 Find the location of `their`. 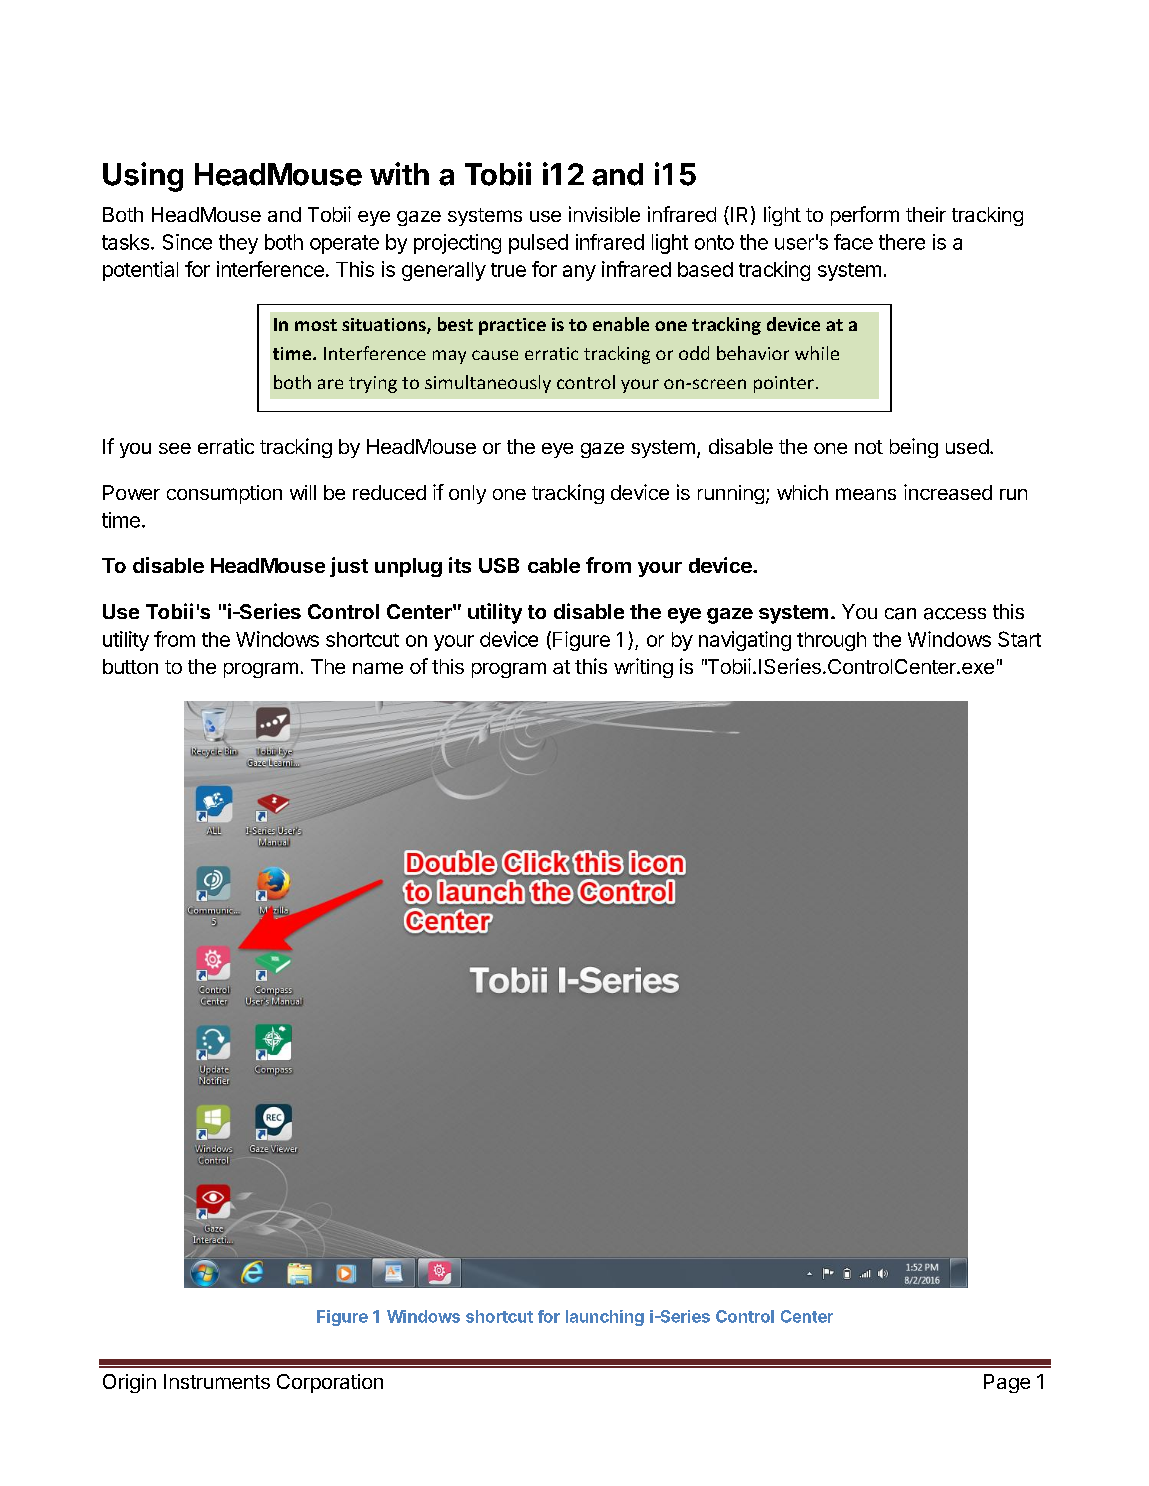

their is located at coordinates (926, 214).
